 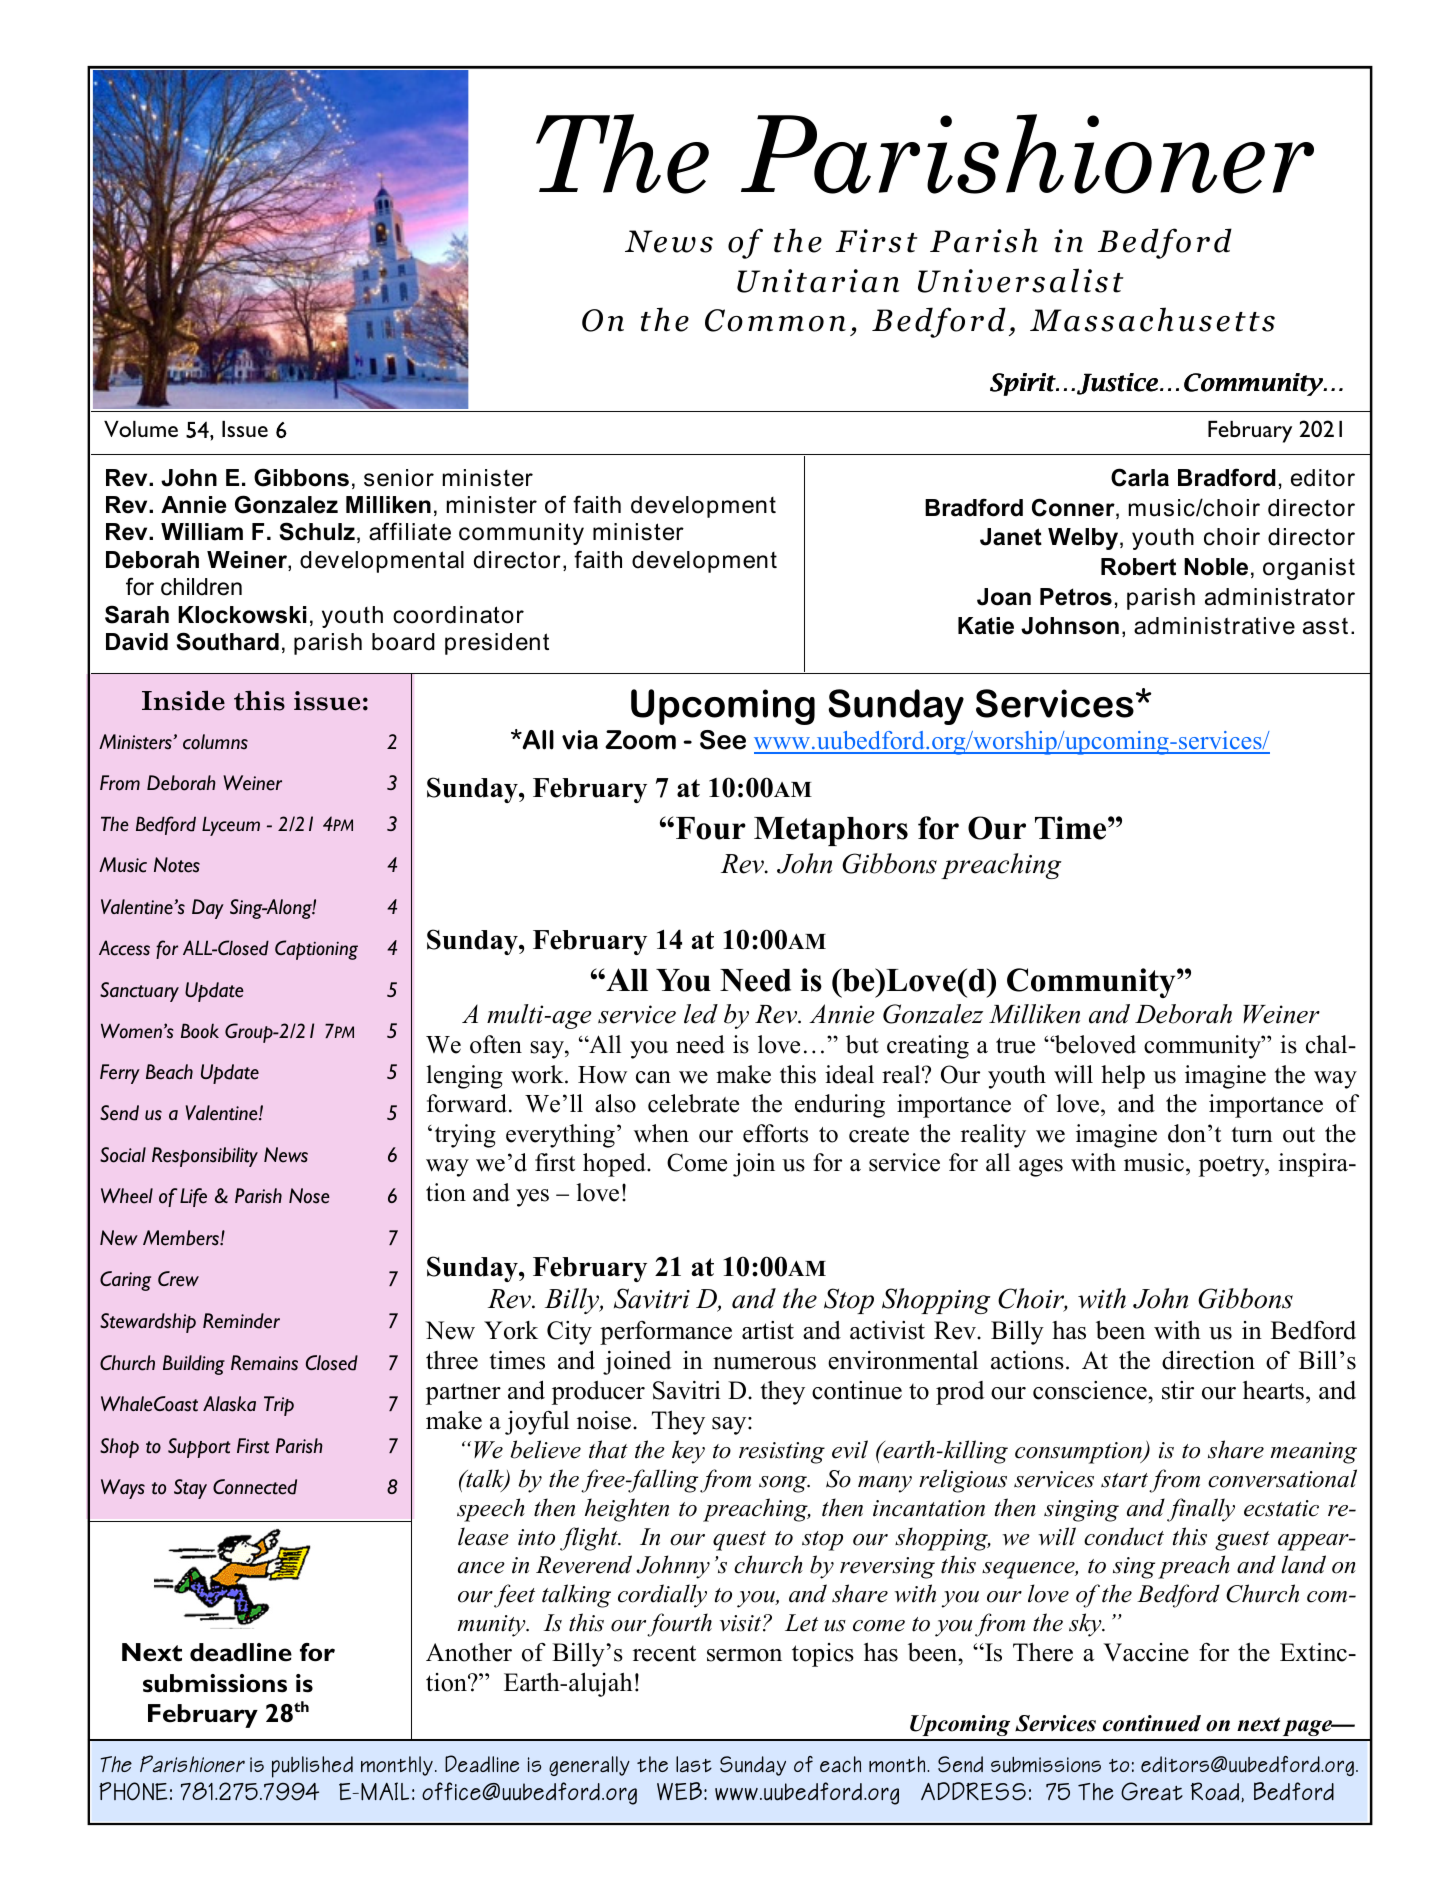 What do you see at coordinates (1140, 477) in the image?
I see `Carla` at bounding box center [1140, 477].
